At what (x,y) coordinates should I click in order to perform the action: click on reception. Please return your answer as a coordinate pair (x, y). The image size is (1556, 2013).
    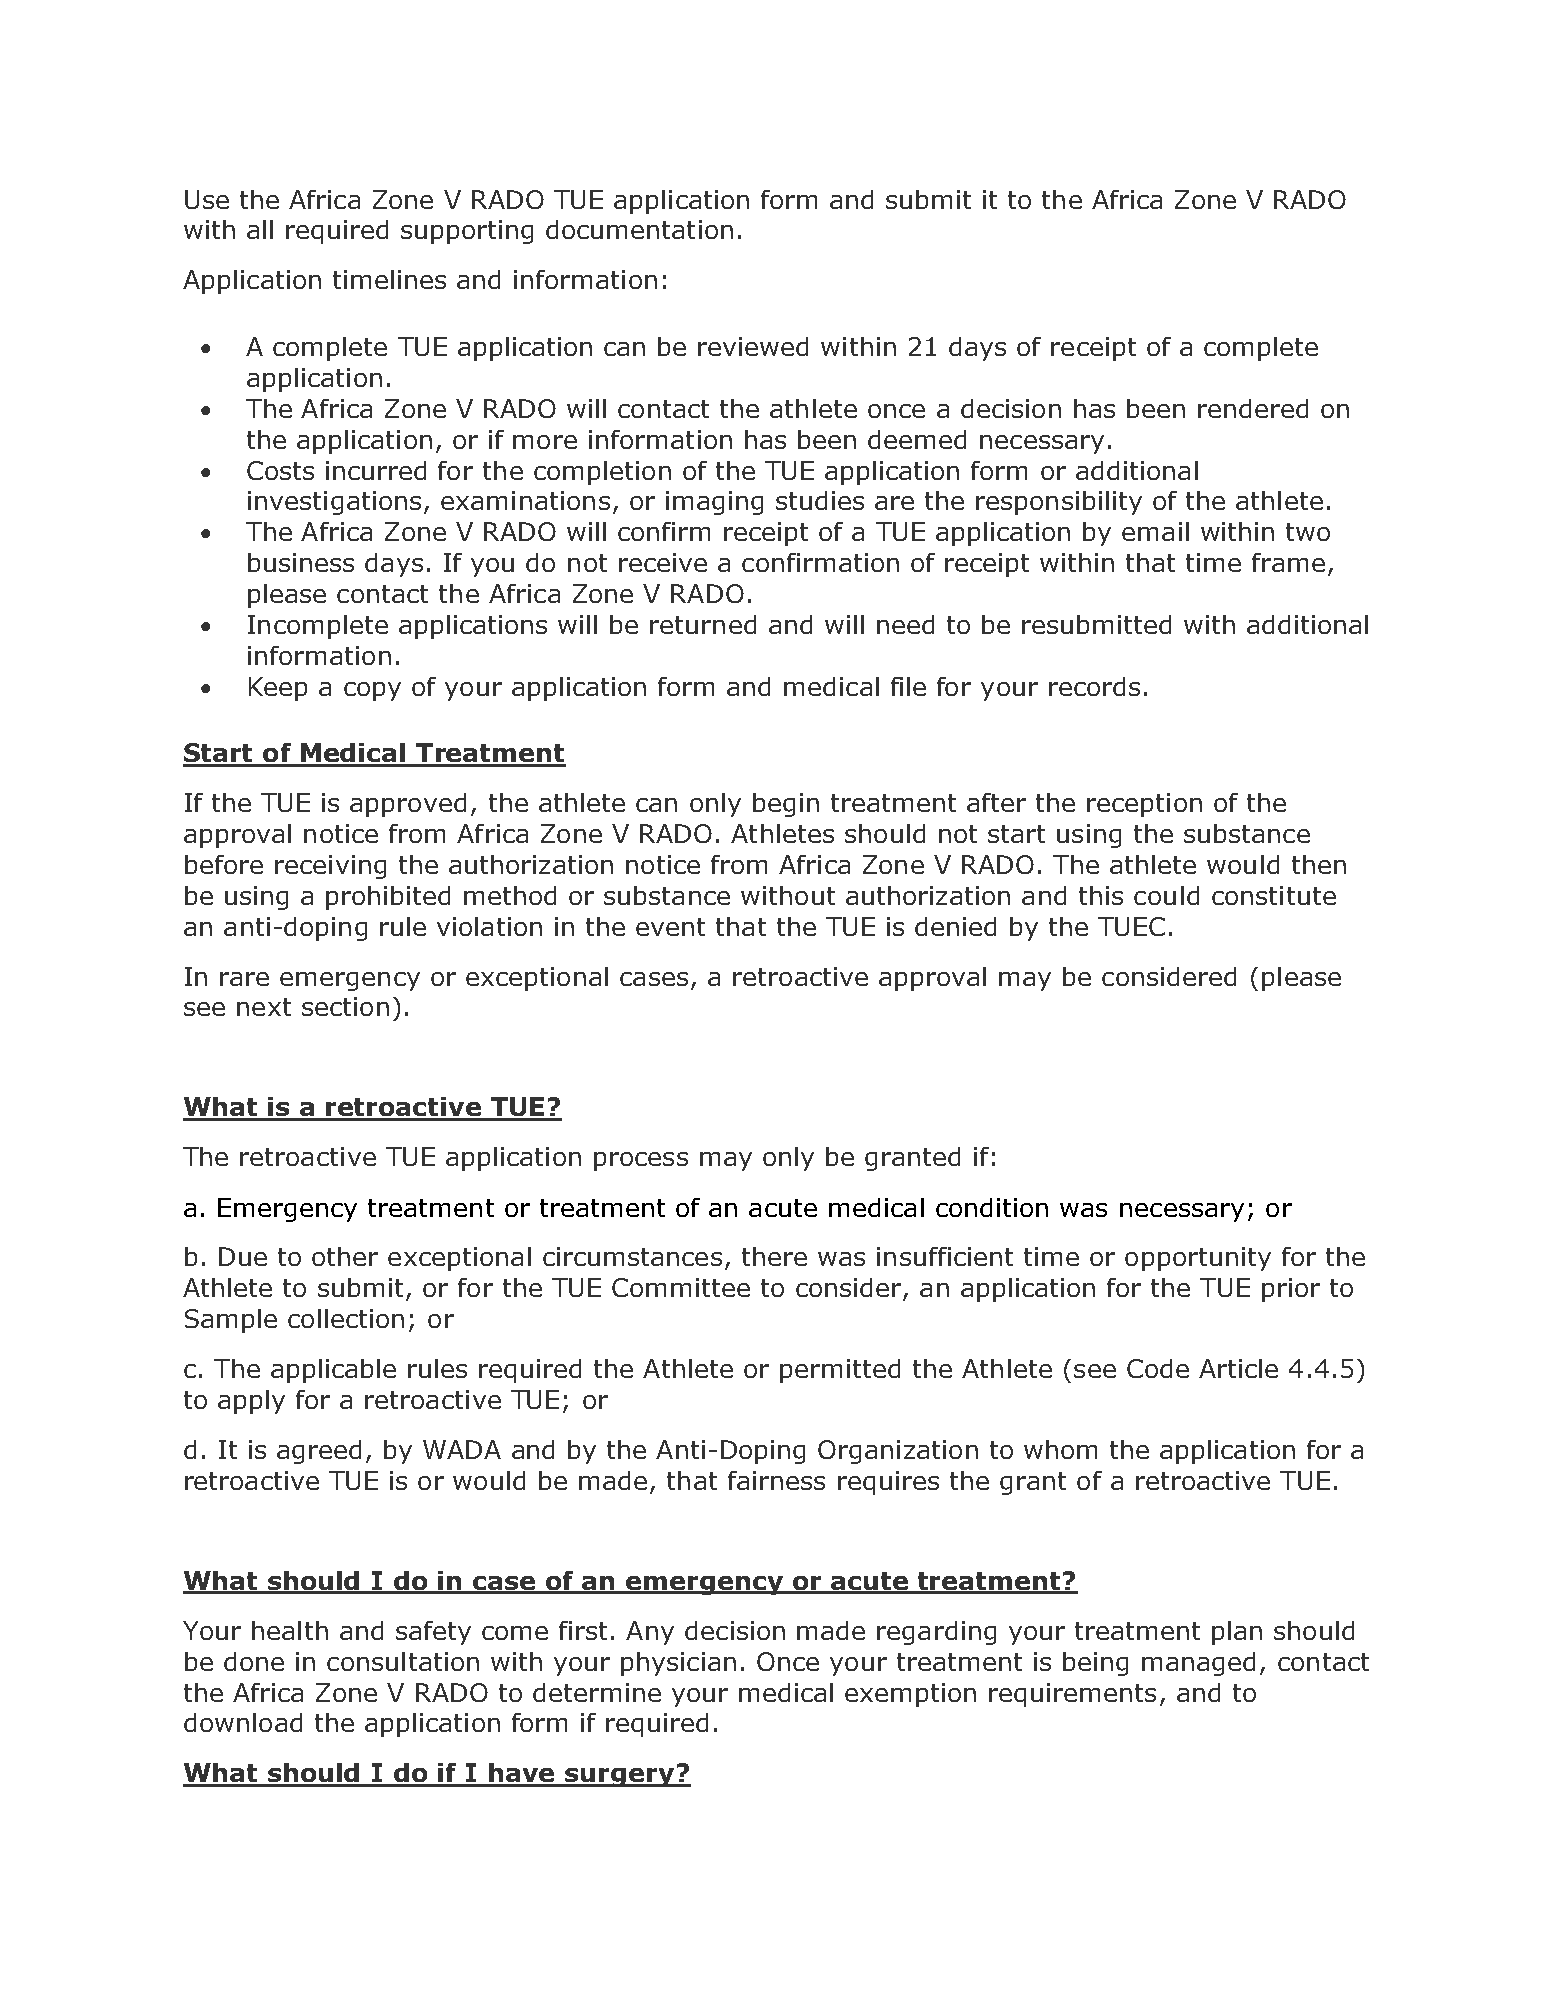
    Looking at the image, I should click on (1144, 805).
